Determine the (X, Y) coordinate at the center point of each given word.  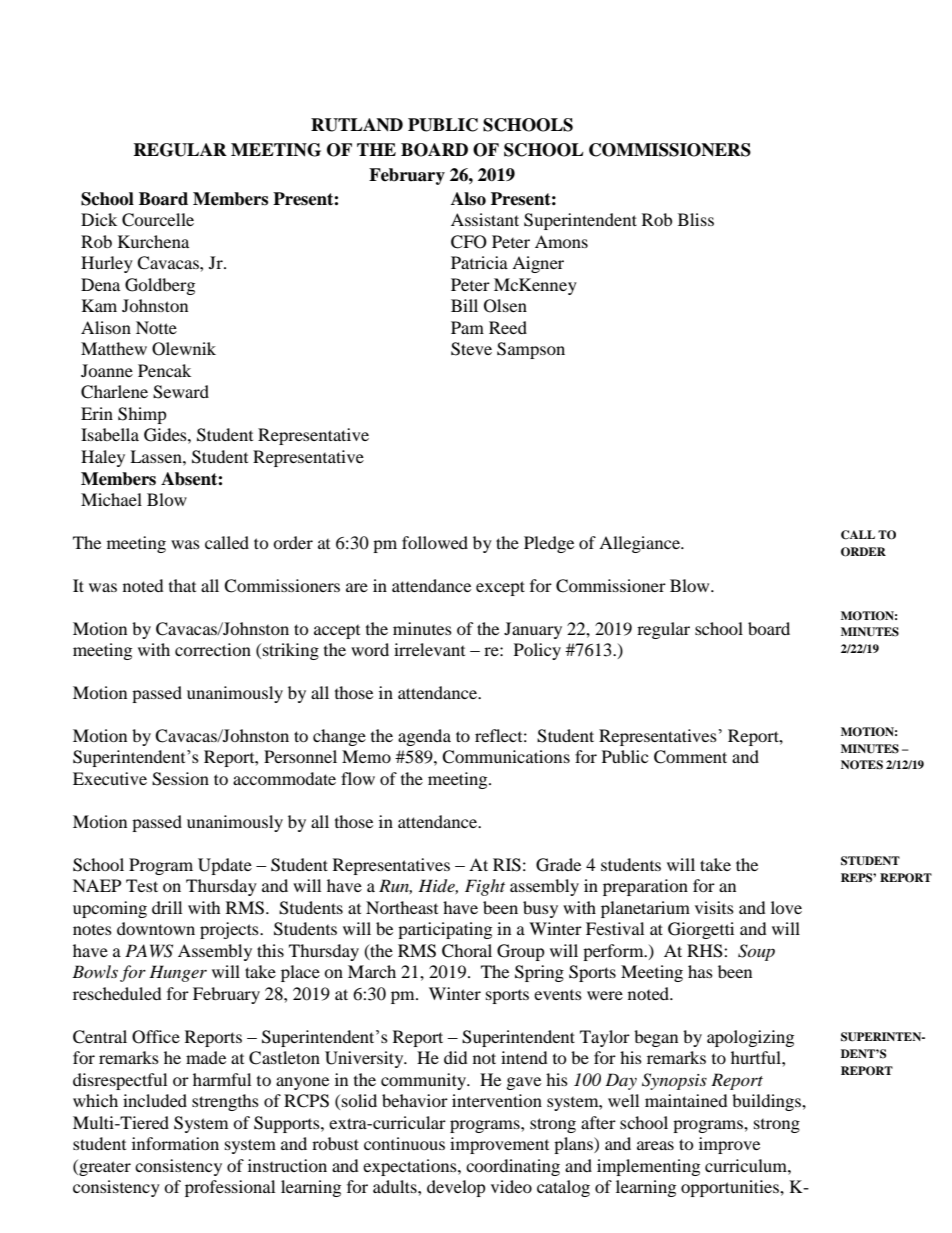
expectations (411, 1167)
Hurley (107, 264)
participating (445, 930)
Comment (690, 757)
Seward (181, 392)
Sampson (531, 350)
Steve (471, 349)
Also (468, 199)
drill (167, 907)
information (175, 1143)
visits (714, 907)
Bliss (696, 219)
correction (213, 649)
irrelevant (429, 649)
